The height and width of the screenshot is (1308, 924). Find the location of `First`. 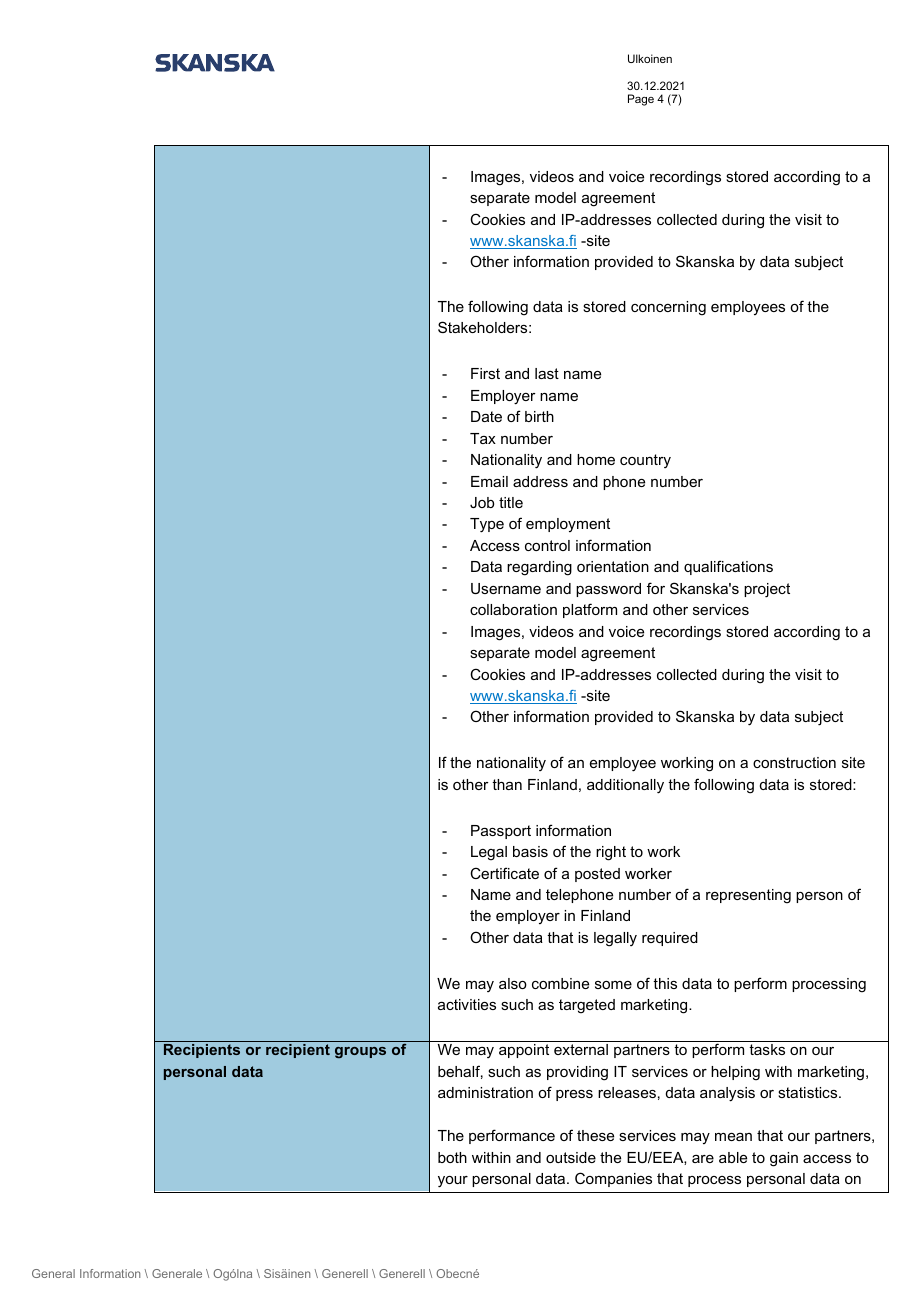

First is located at coordinates (485, 373).
